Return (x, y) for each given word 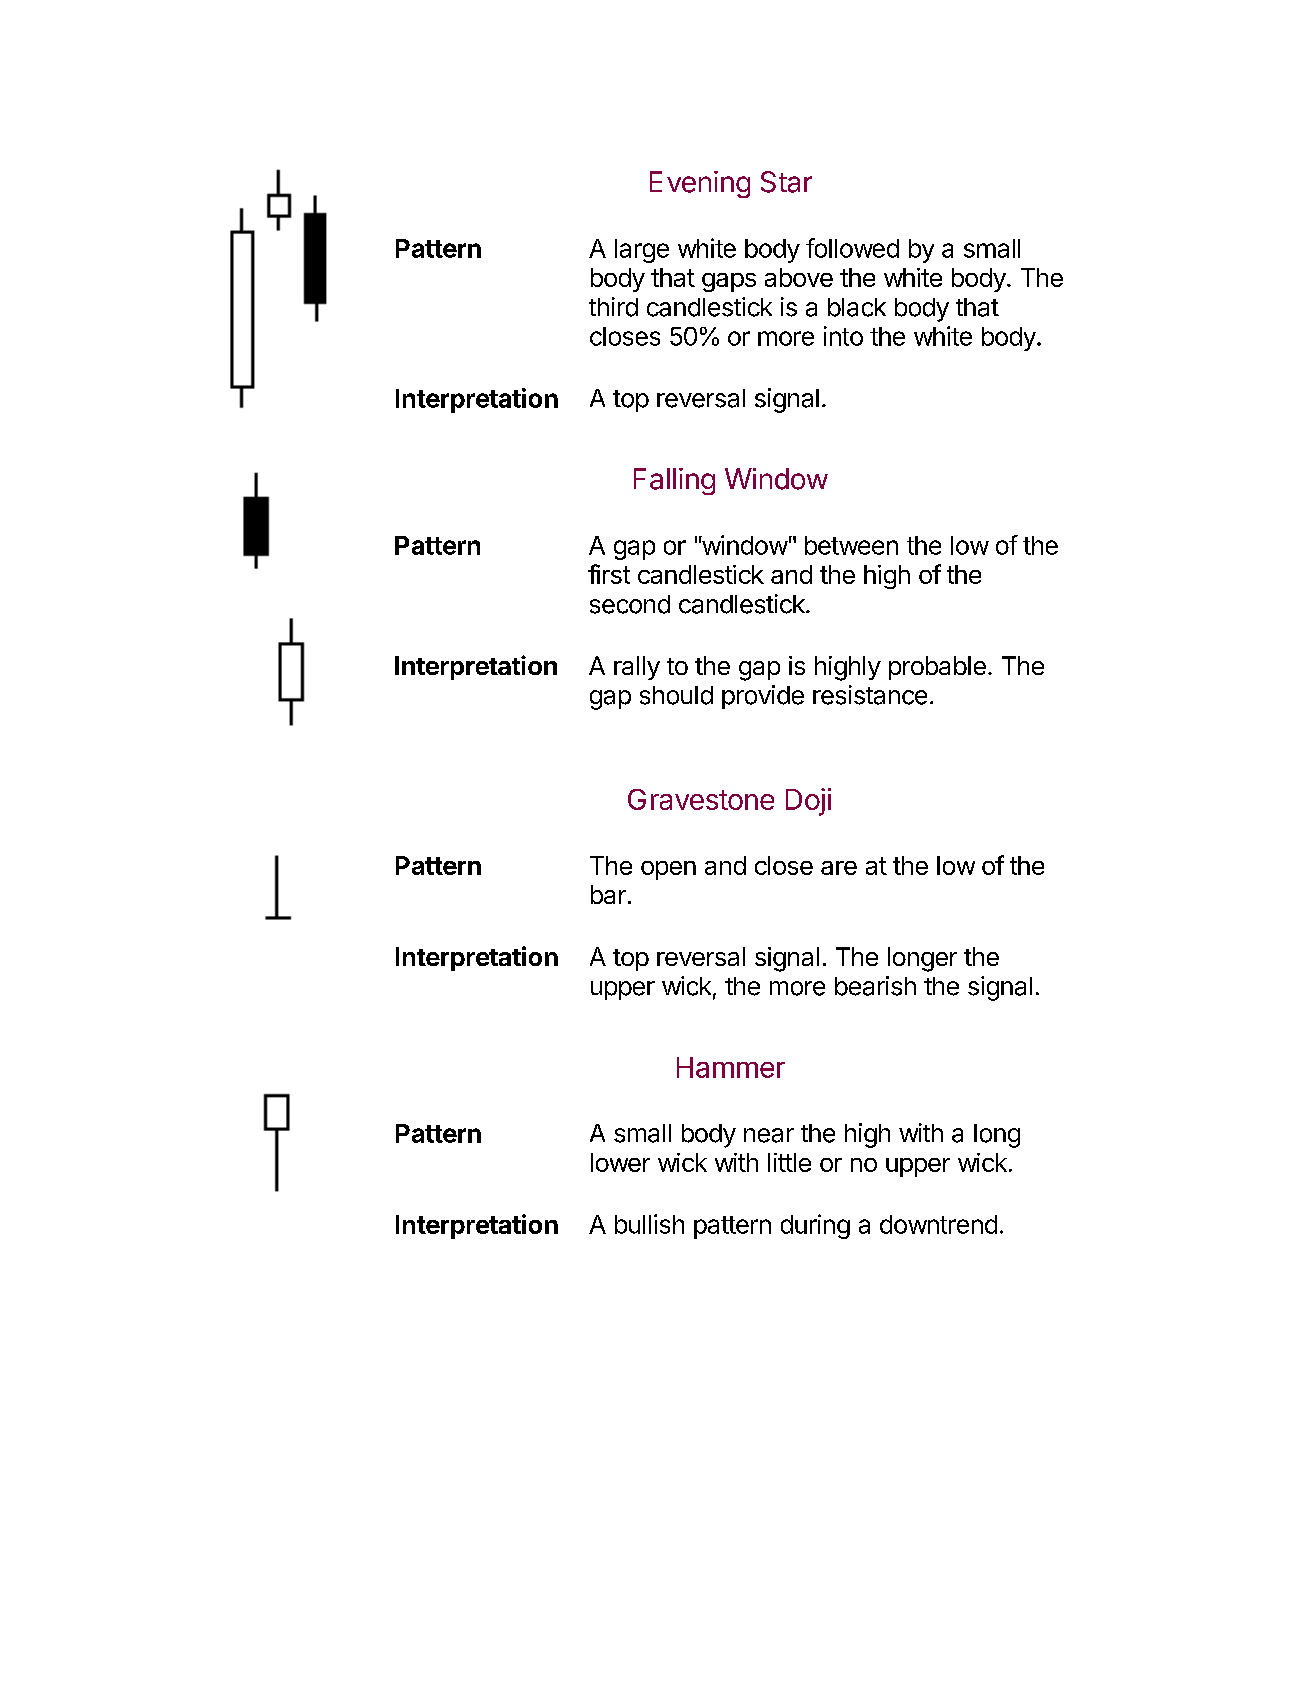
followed (852, 248)
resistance (870, 695)
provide (763, 697)
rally (637, 668)
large (642, 251)
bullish (649, 1224)
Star (786, 182)
